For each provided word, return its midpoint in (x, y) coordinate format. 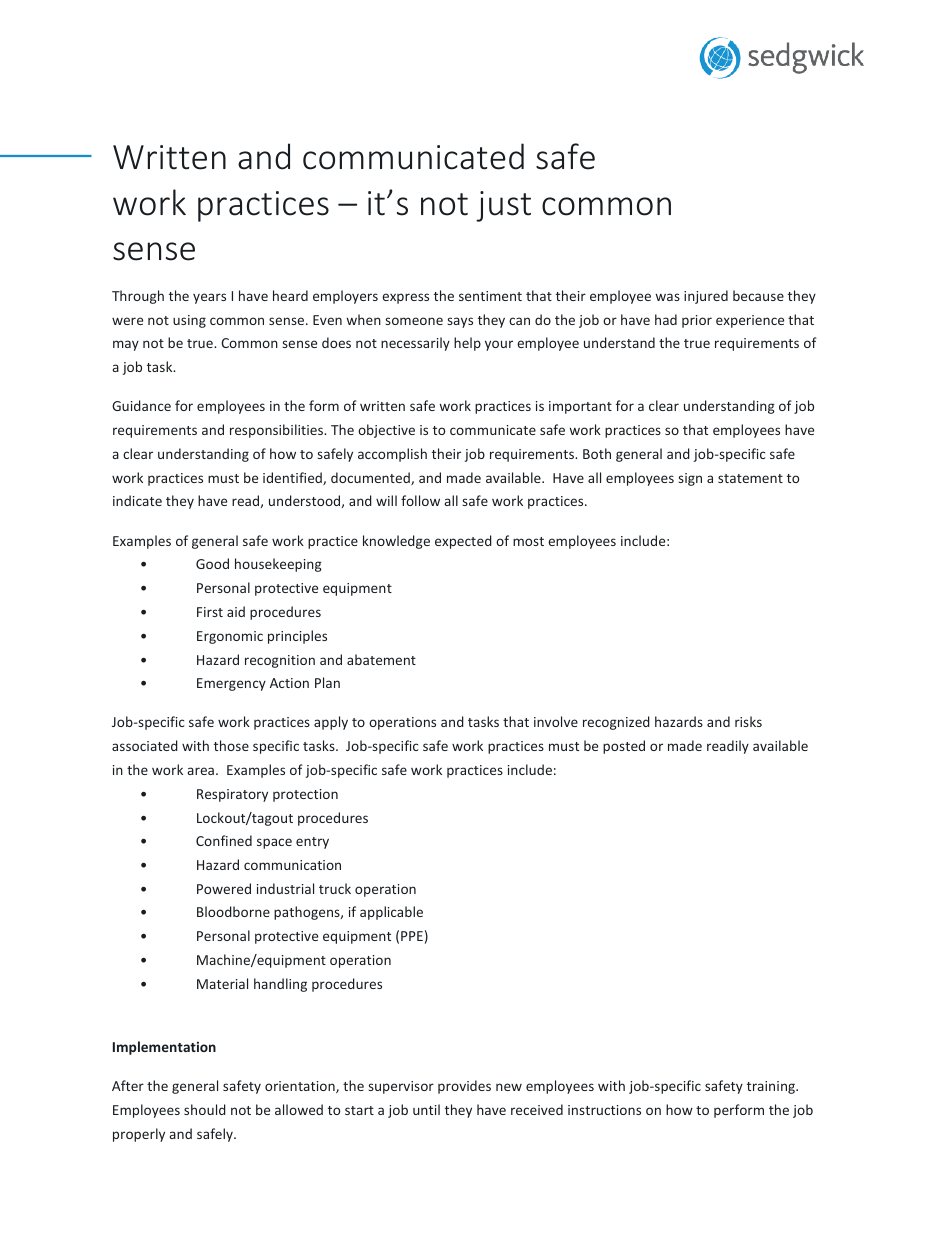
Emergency (231, 684)
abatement (381, 659)
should (205, 1109)
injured (706, 297)
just (503, 206)
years (209, 298)
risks (748, 721)
